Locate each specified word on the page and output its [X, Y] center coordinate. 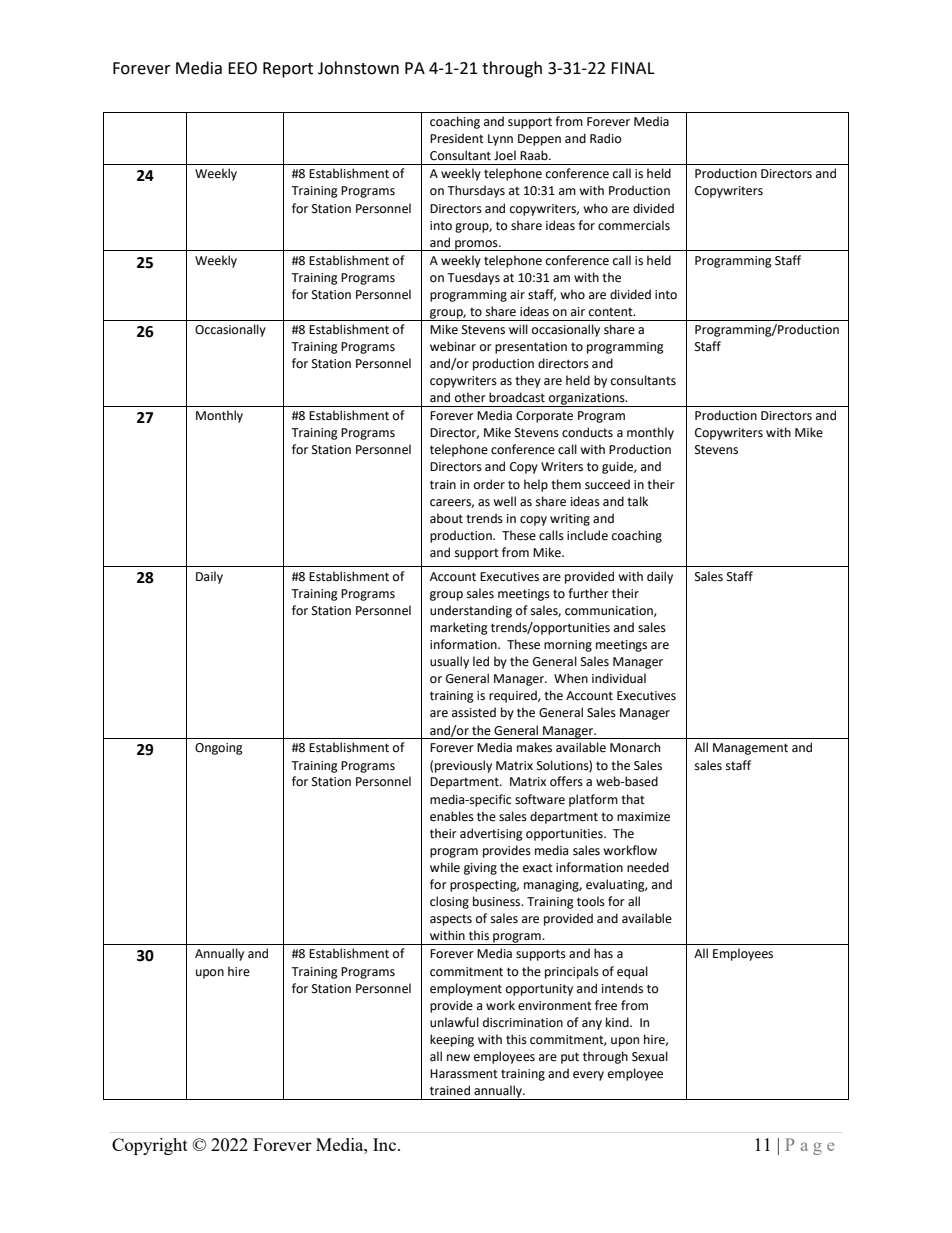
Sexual [650, 1056]
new [458, 1058]
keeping [452, 1040]
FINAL [633, 68]
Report [288, 70]
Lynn [500, 140]
